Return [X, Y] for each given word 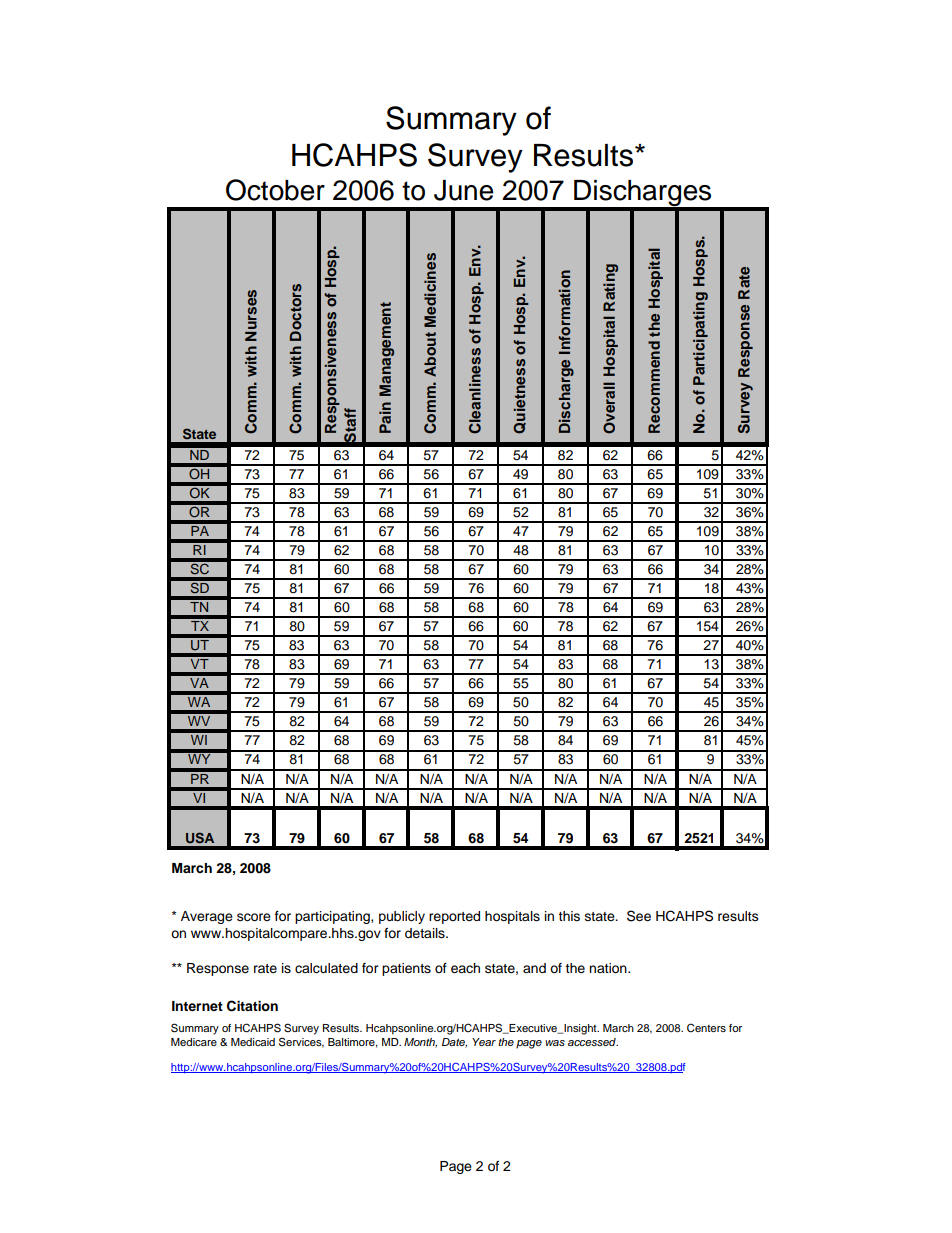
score [254, 917]
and [534, 968]
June [464, 190]
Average [207, 917]
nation [609, 968]
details [426, 933]
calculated [326, 968]
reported [454, 917]
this [569, 916]
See [639, 916]
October [275, 190]
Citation [252, 1006]
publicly [402, 917]
